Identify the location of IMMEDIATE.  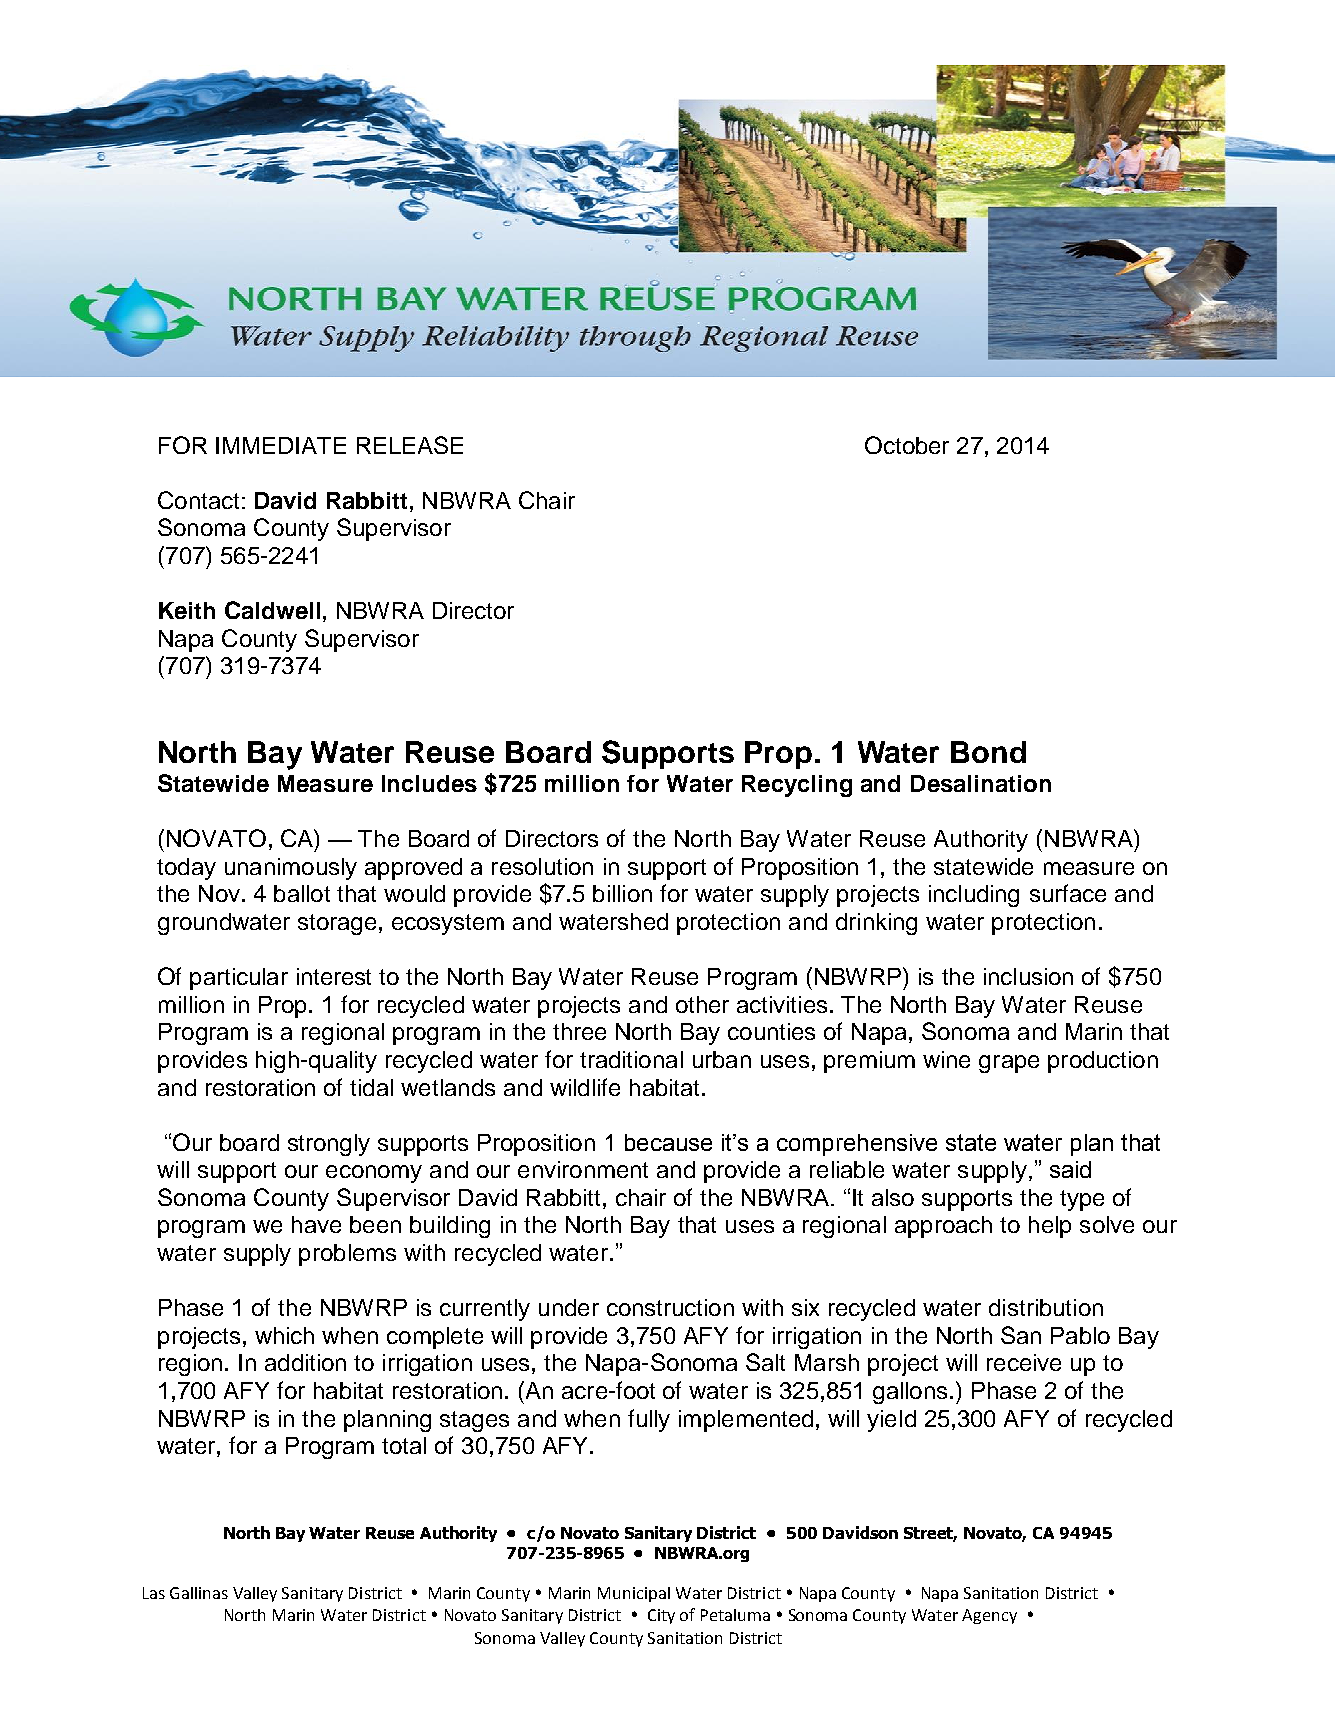
(281, 445).
